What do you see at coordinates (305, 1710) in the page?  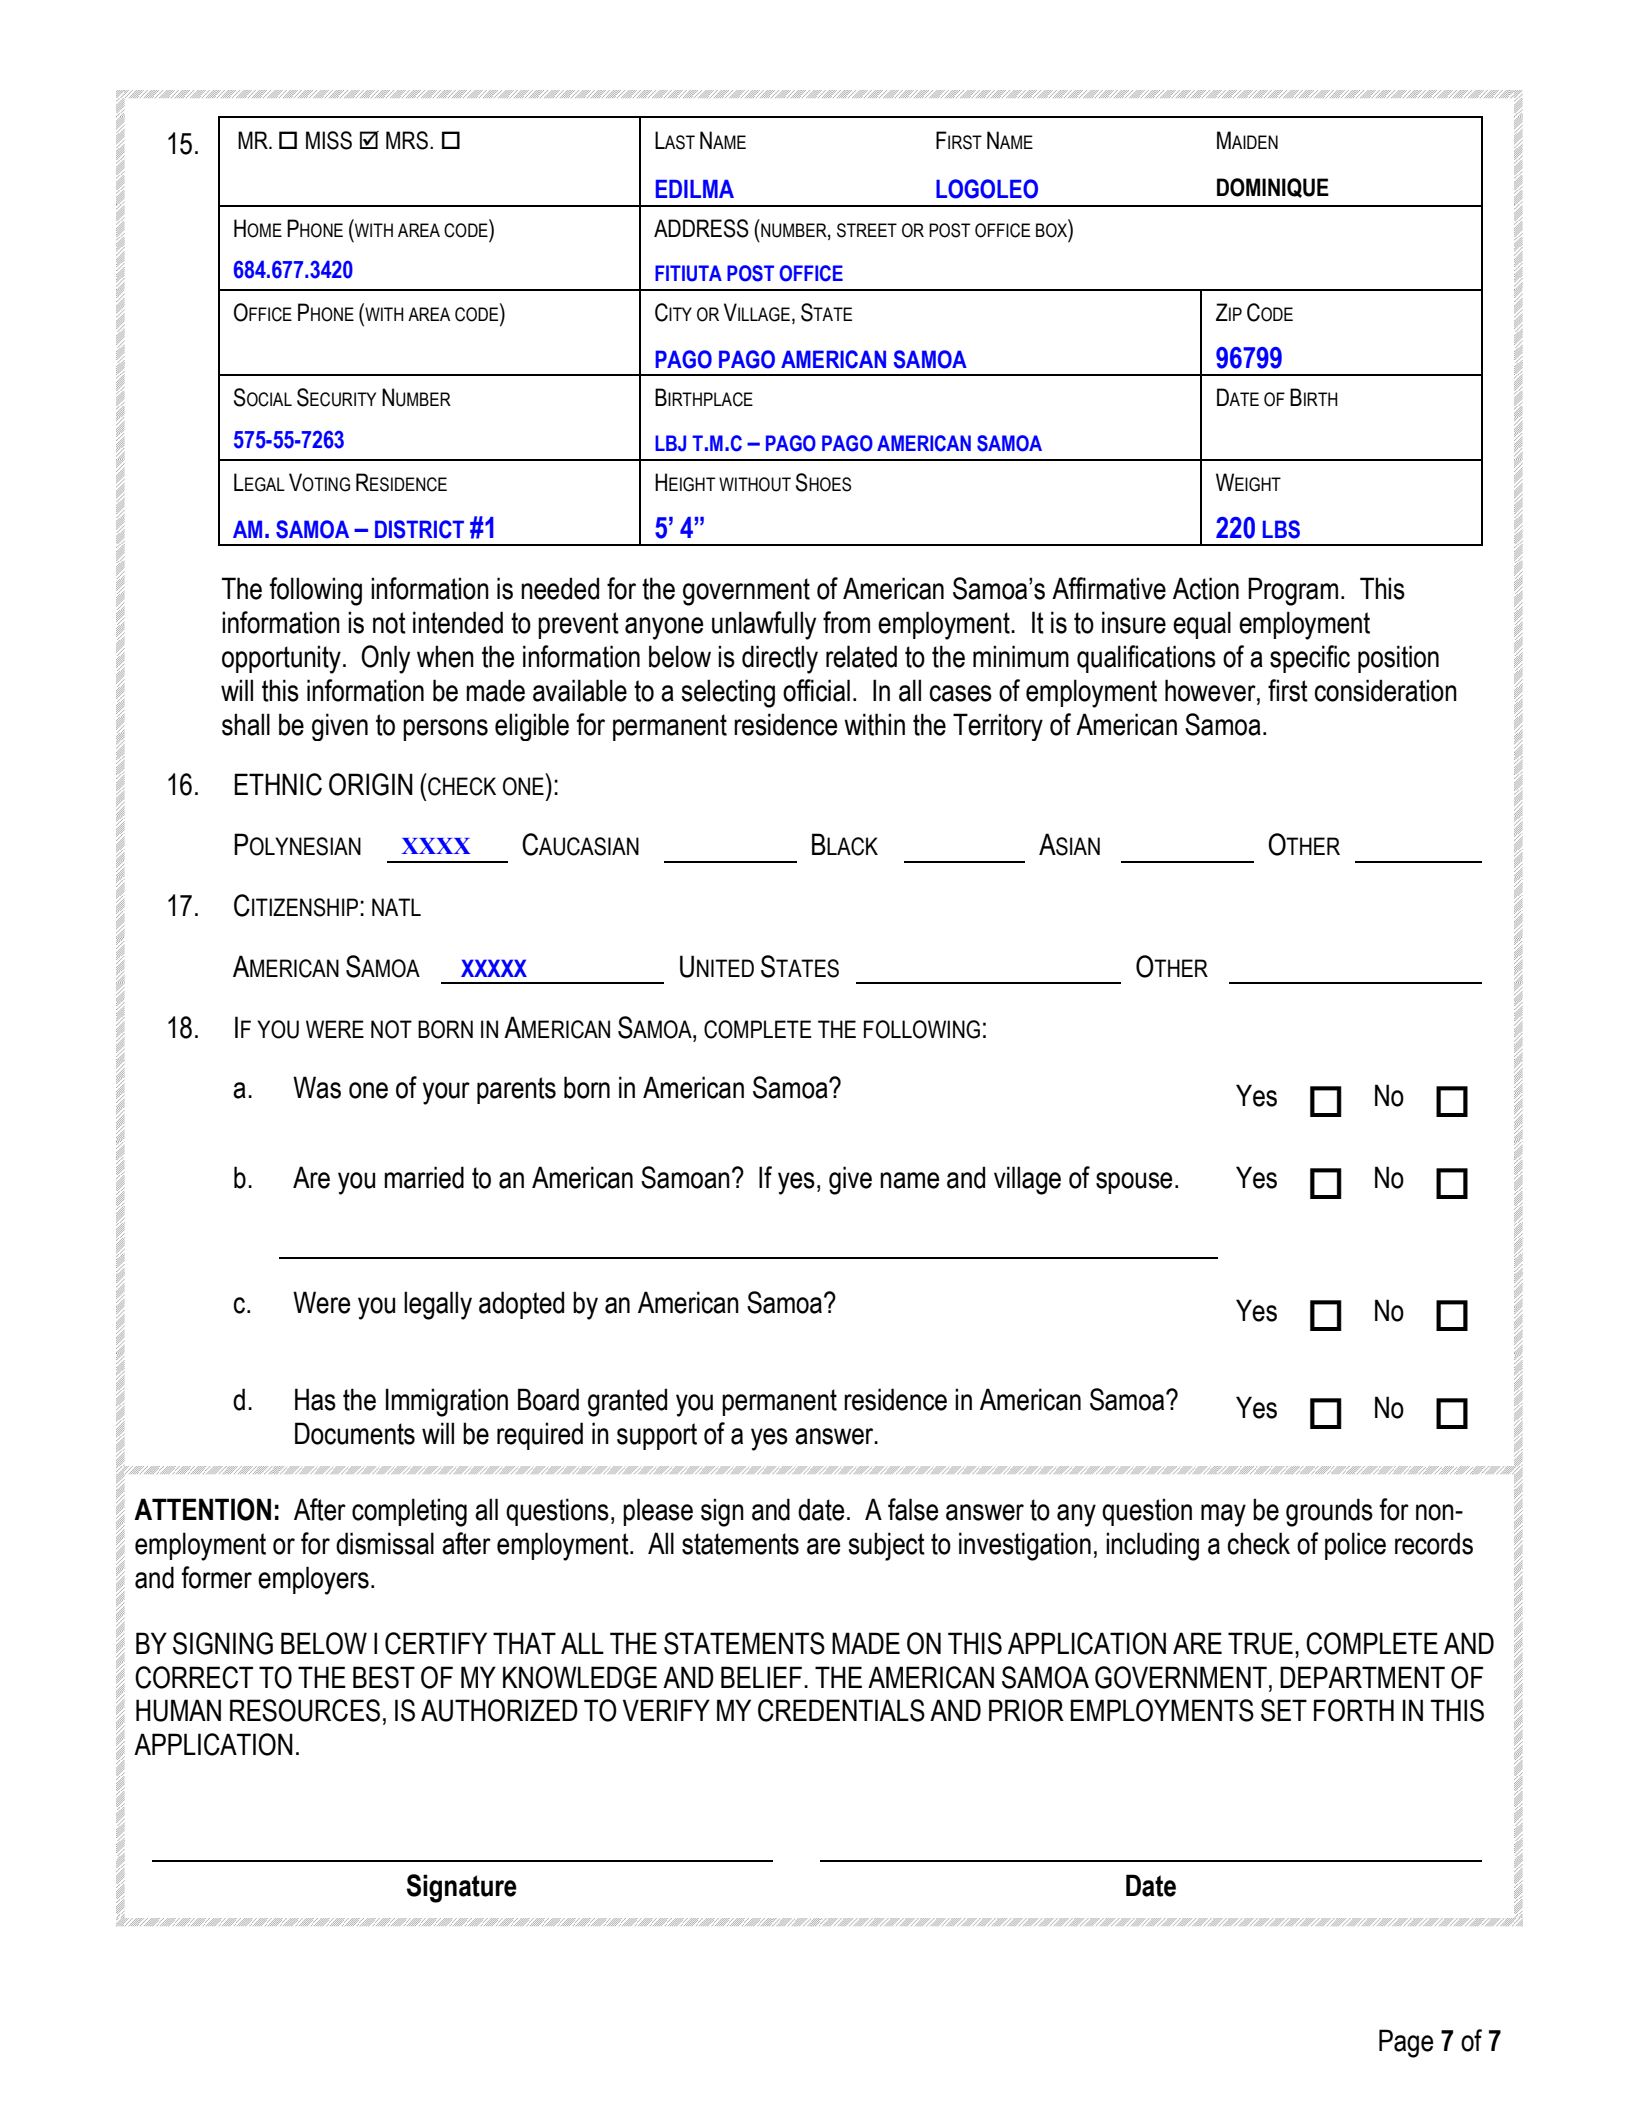 I see `RESOURCES` at bounding box center [305, 1710].
